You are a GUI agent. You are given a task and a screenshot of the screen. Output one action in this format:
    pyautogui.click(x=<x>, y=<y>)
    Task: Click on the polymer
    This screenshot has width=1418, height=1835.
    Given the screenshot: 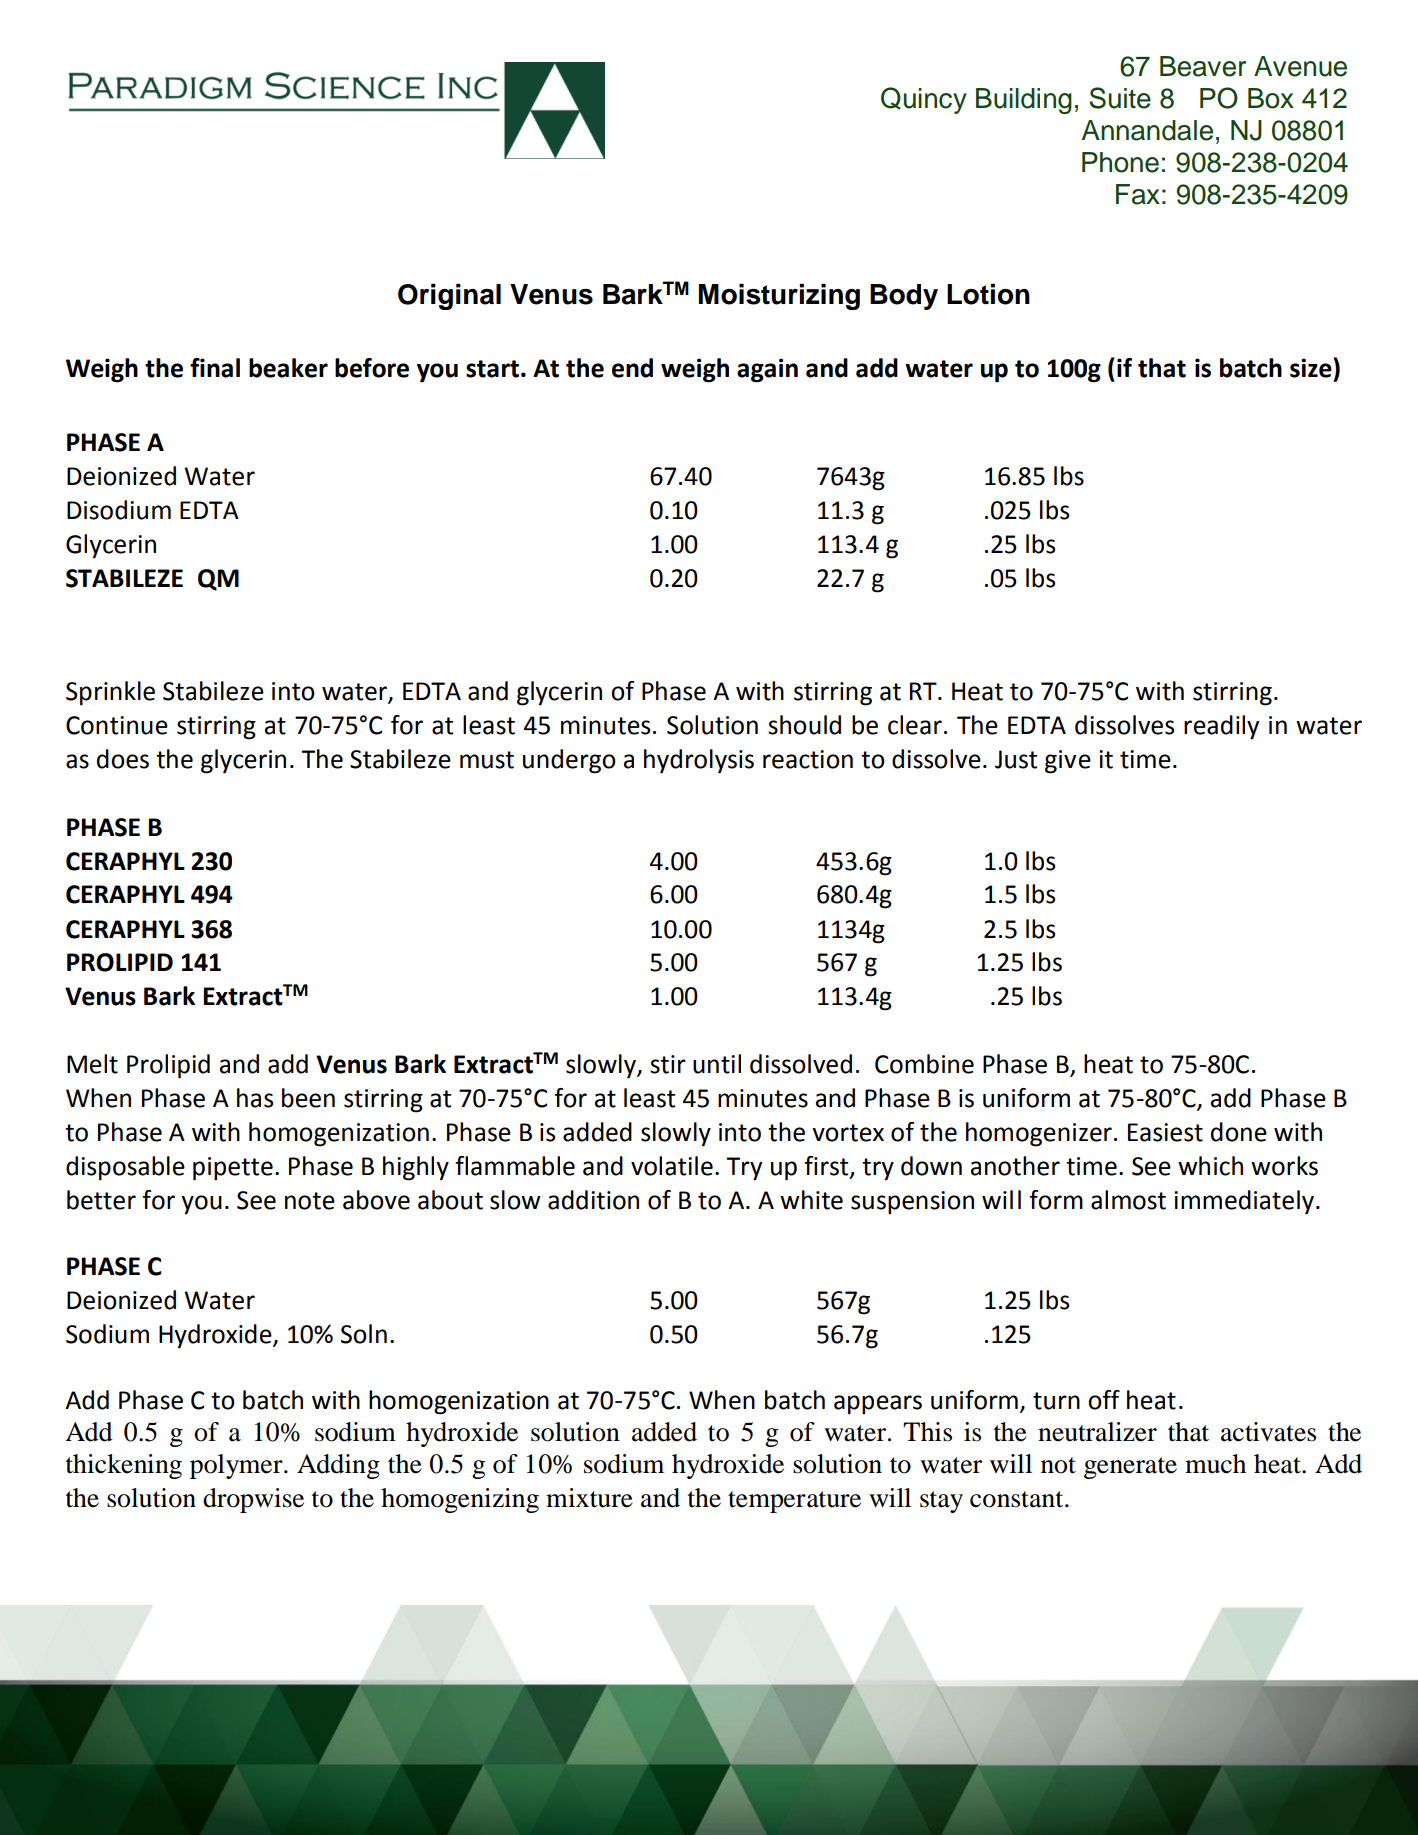 What is the action you would take?
    pyautogui.click(x=237, y=1466)
